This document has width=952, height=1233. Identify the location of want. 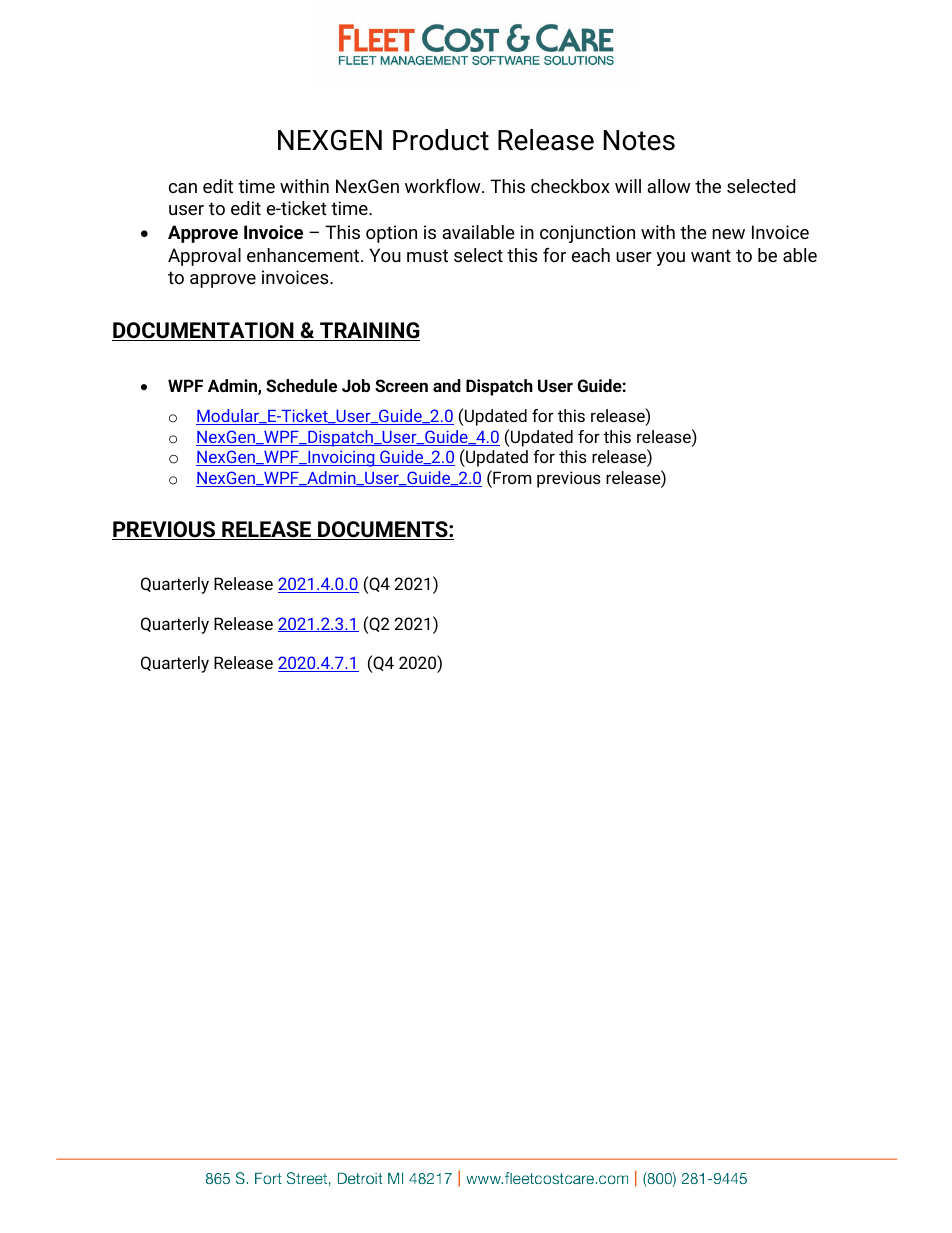
(711, 255).
